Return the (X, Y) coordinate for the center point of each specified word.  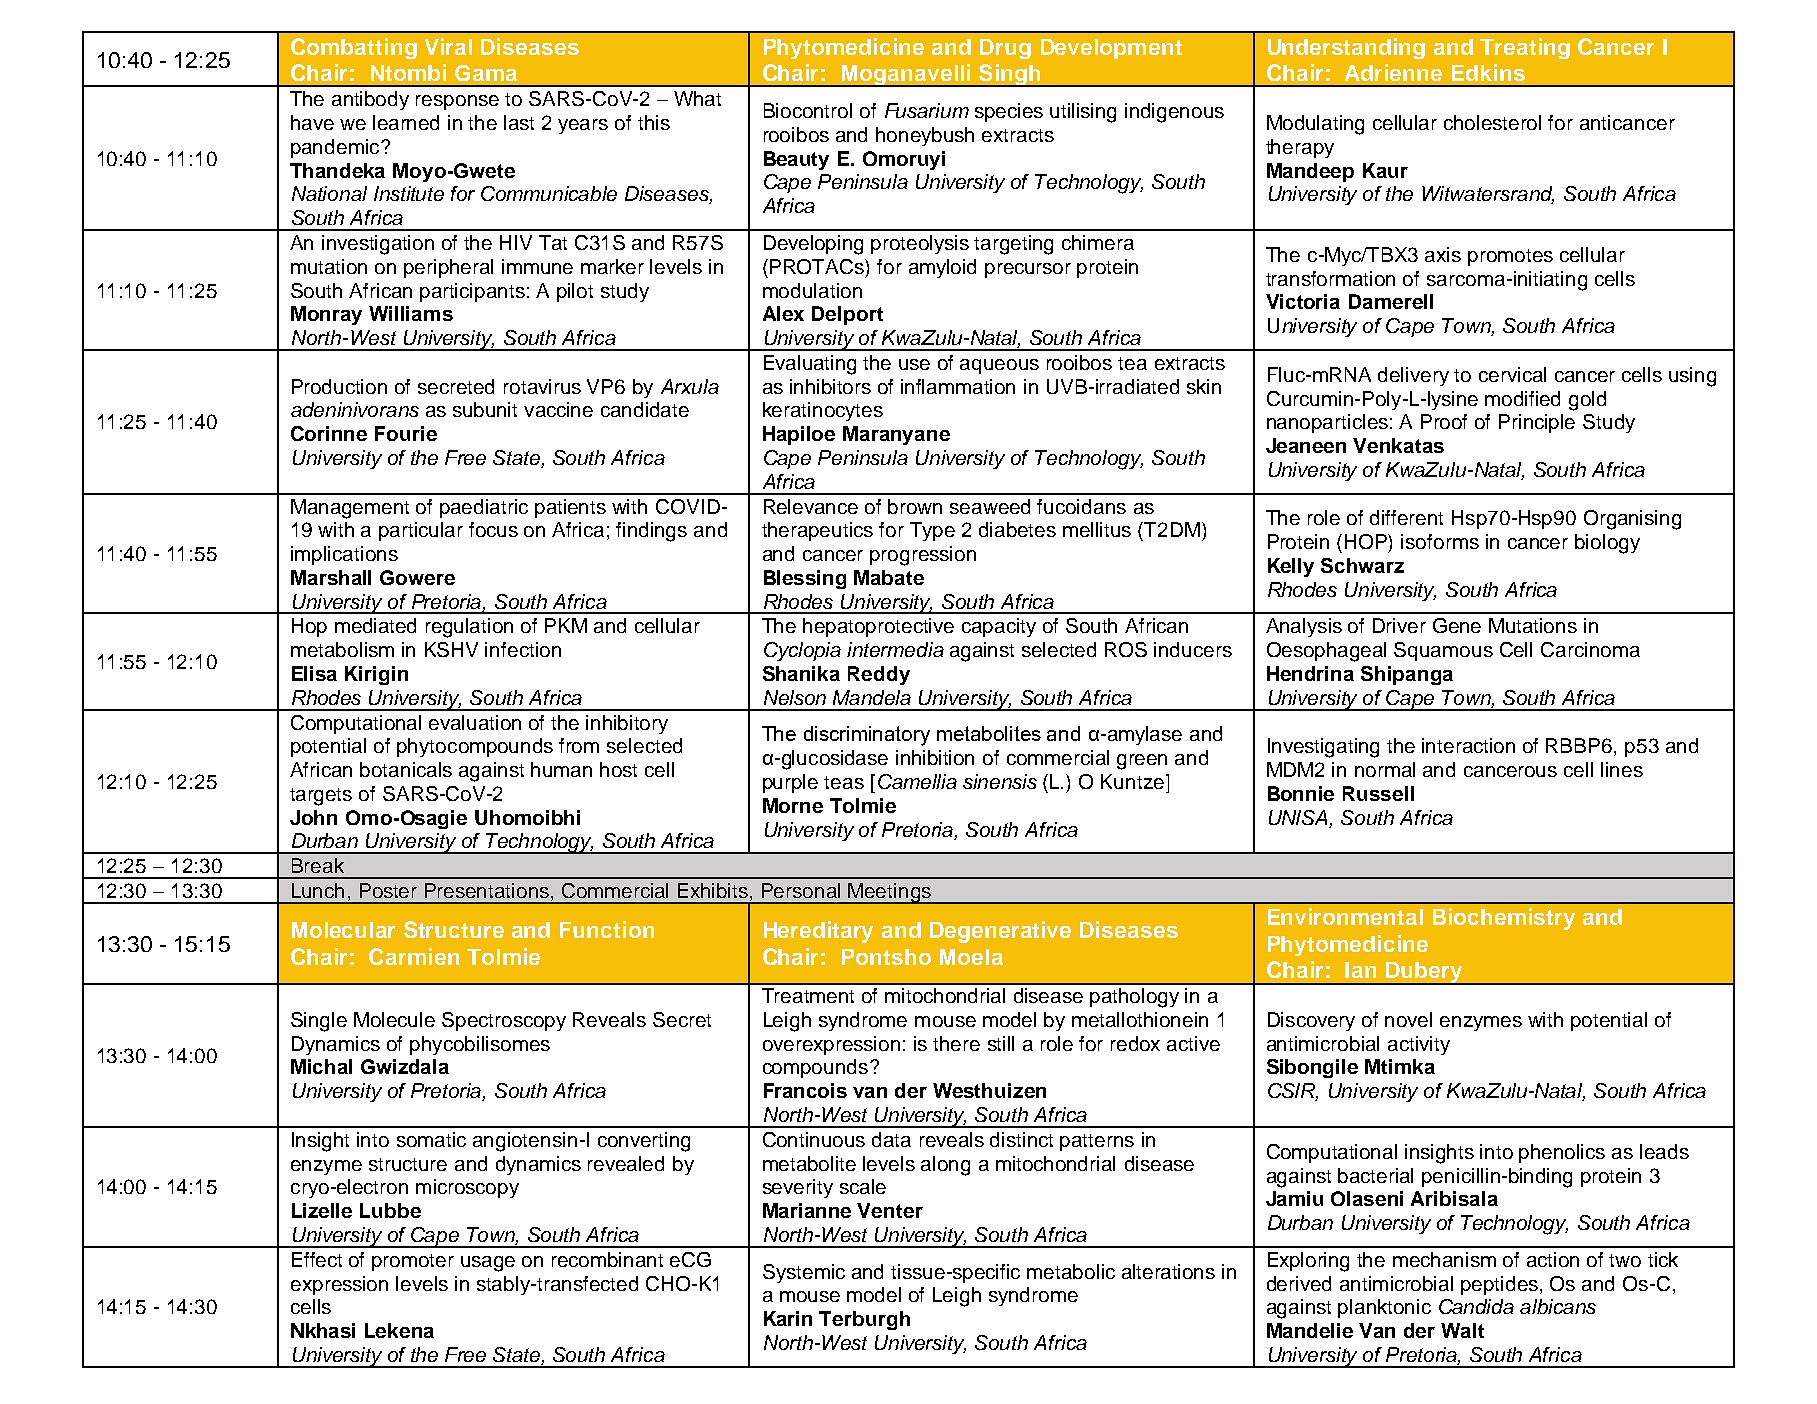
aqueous (999, 366)
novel (1408, 1019)
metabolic (1071, 1271)
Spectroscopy (504, 1021)
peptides (1499, 1285)
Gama (486, 73)
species (1009, 112)
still (1001, 1043)
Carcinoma (1590, 649)
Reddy (879, 675)
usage (488, 1264)
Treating (1525, 48)
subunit (485, 409)
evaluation (475, 722)
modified (1522, 398)
